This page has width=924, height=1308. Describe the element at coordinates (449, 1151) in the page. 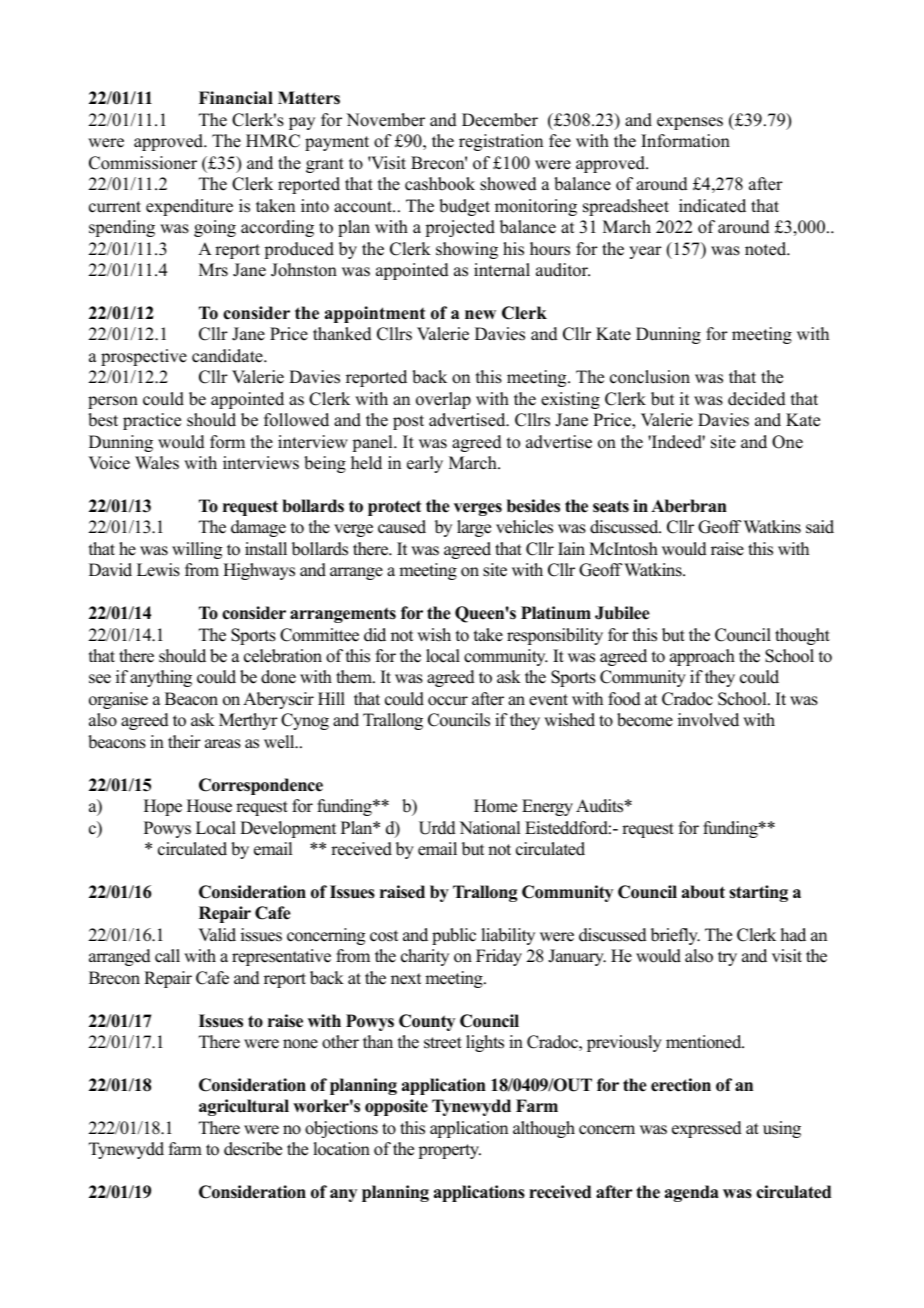

I see `property` at that location.
